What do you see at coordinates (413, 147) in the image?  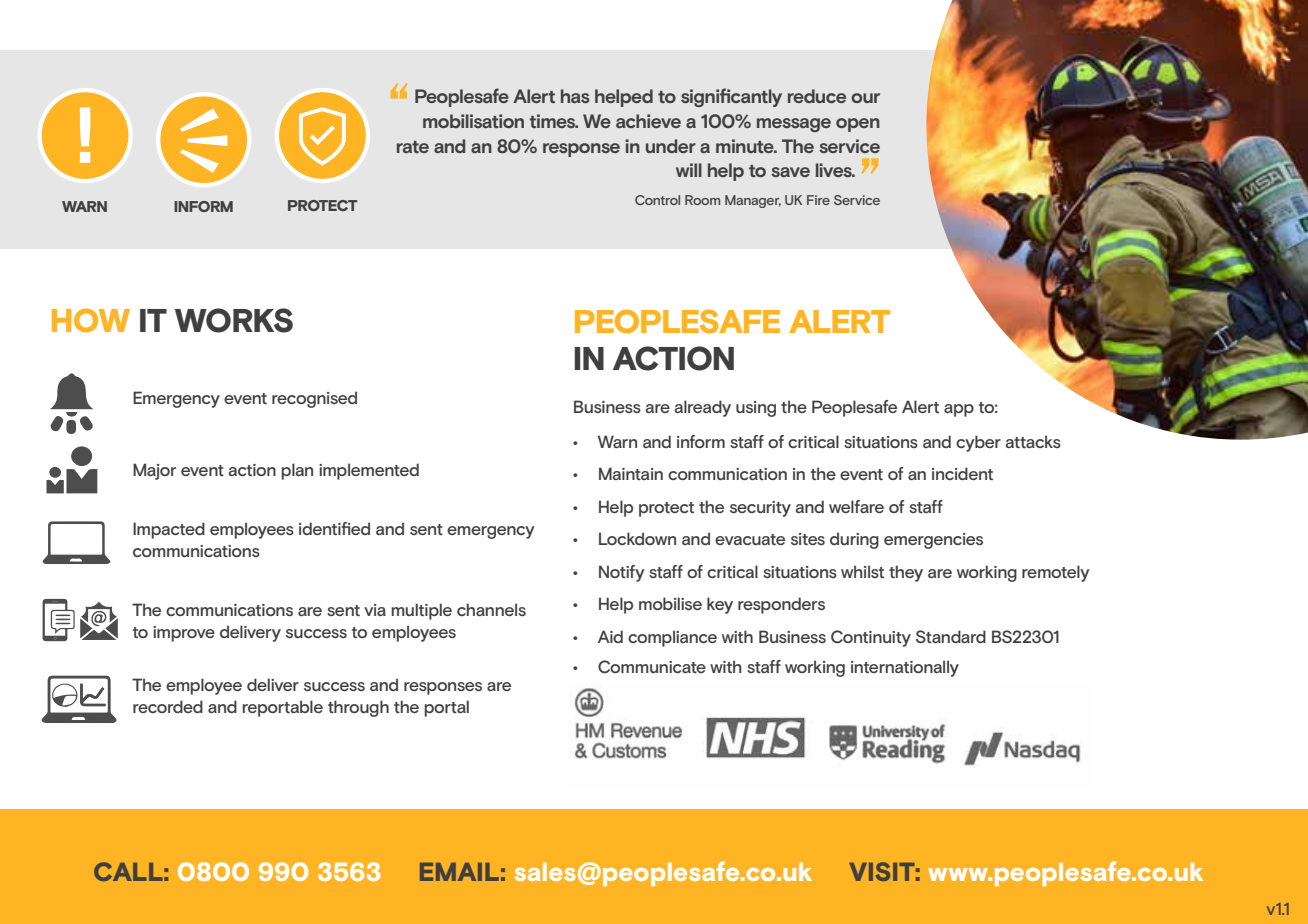 I see `rate` at bounding box center [413, 147].
